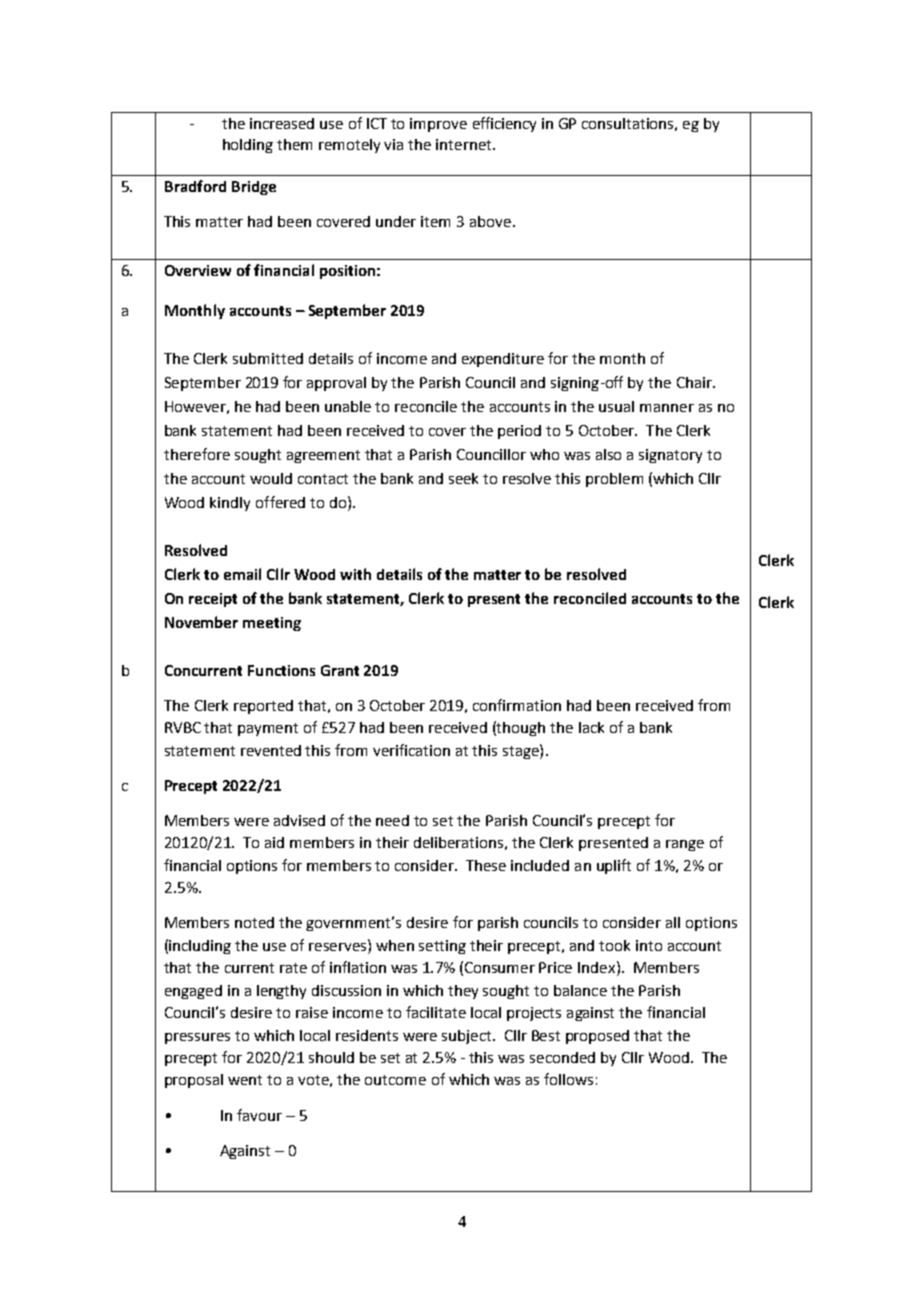 This screenshot has width=924, height=1308. What do you see at coordinates (591, 727) in the screenshot?
I see `lack` at bounding box center [591, 727].
